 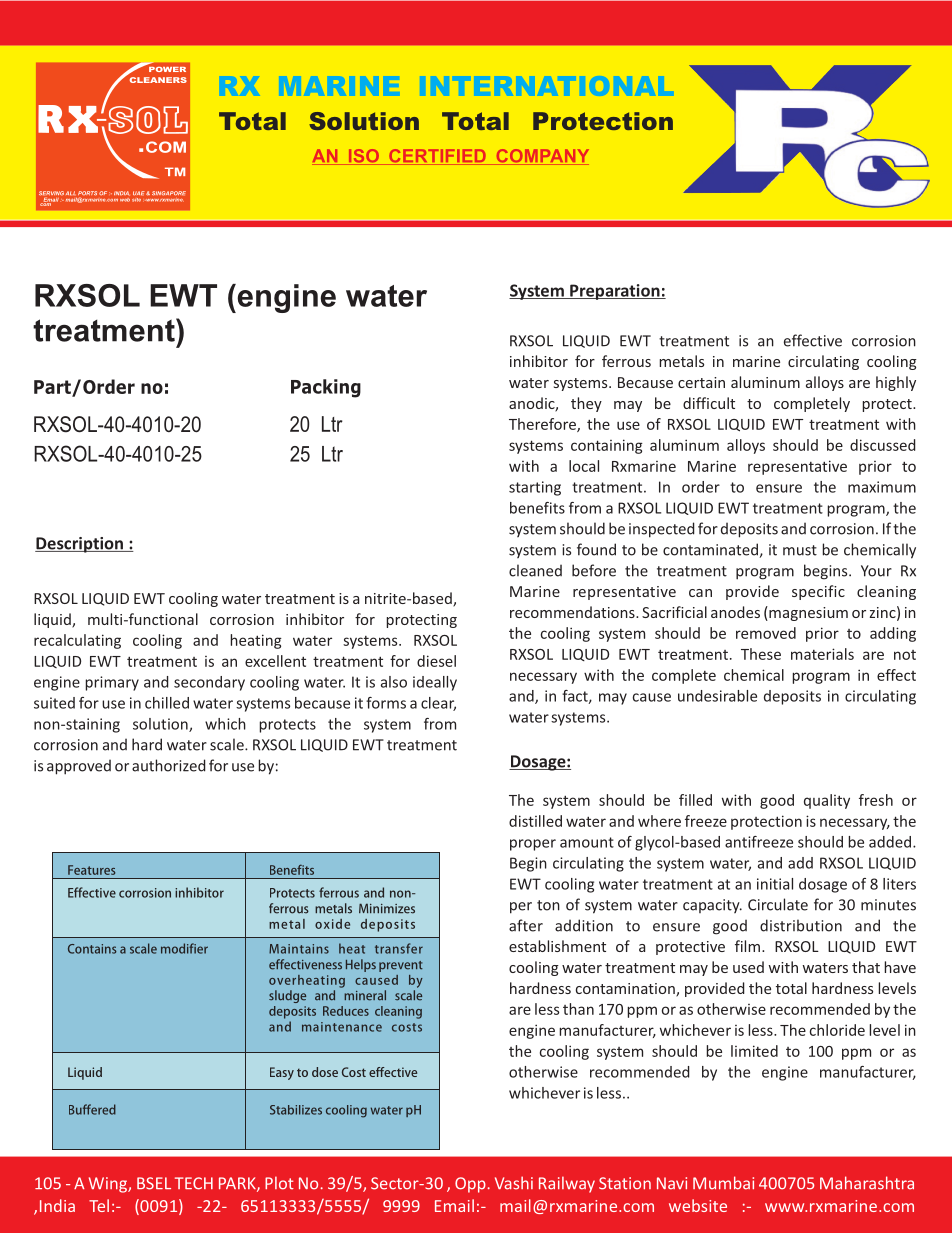 What do you see at coordinates (167, 703) in the screenshot?
I see `chilled` at bounding box center [167, 703].
